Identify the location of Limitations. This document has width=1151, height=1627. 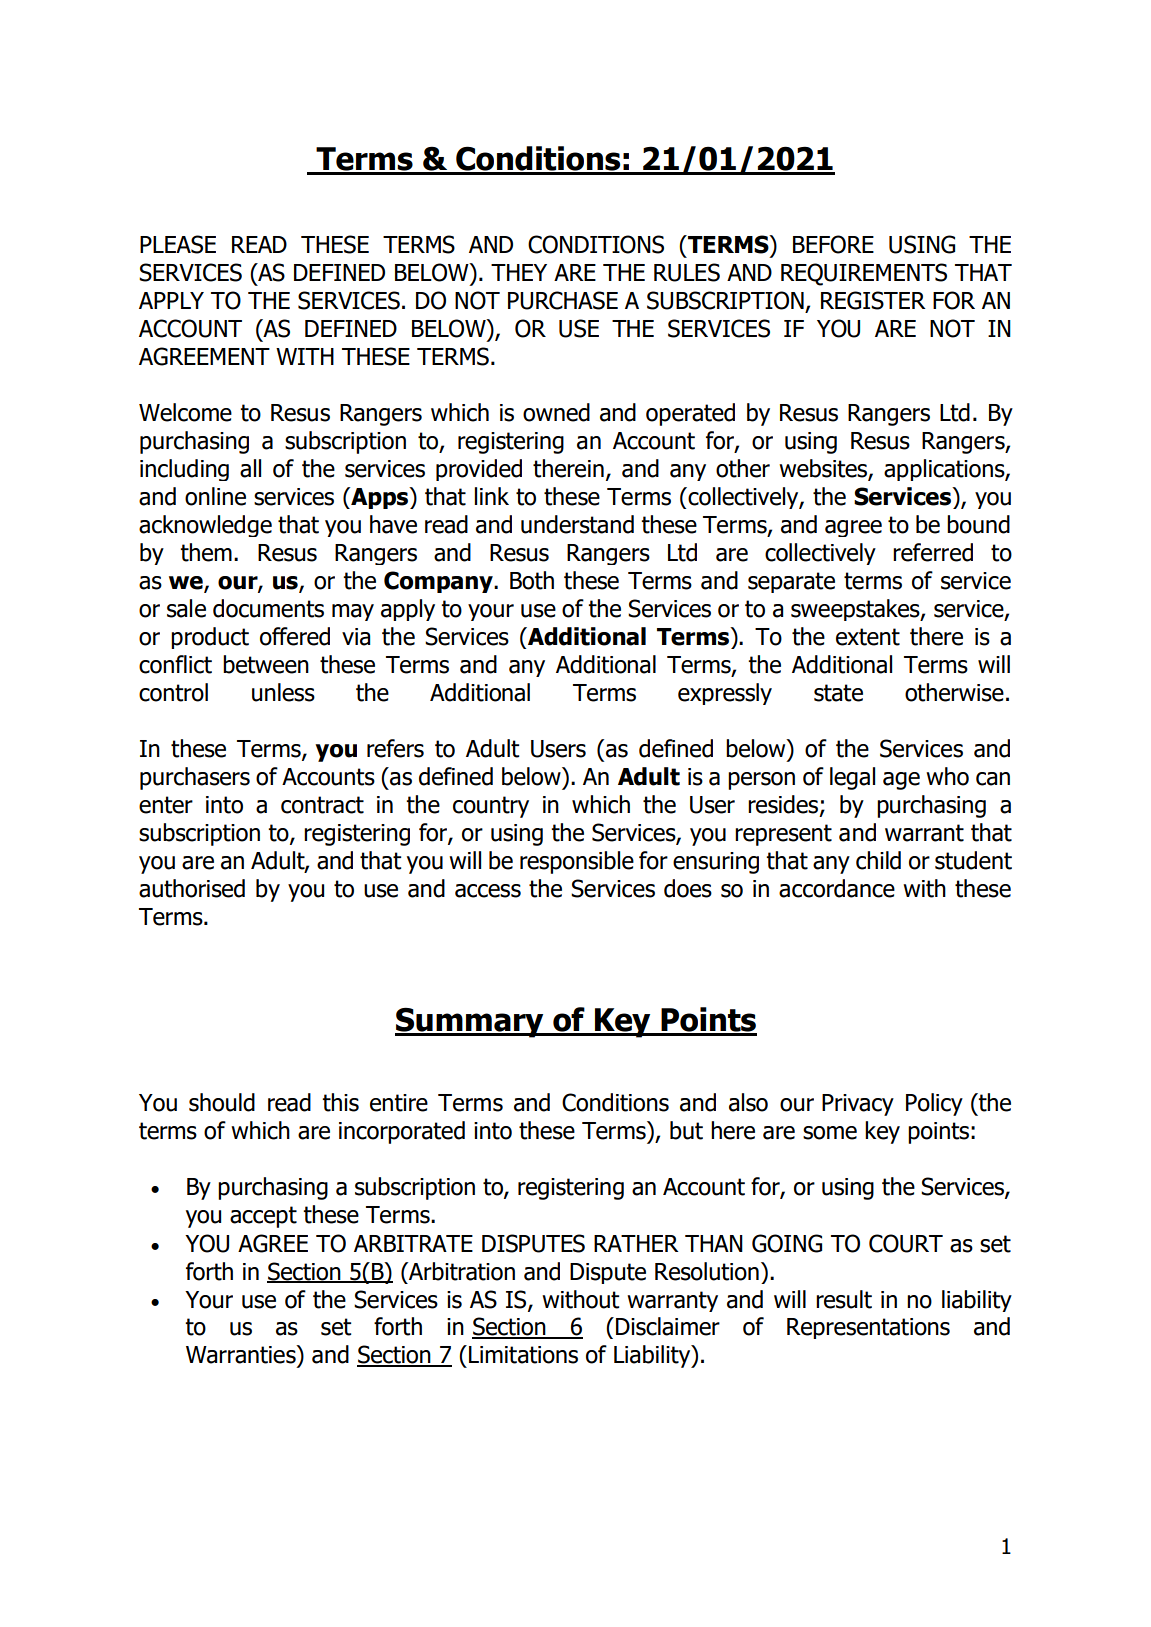
(523, 1355).
